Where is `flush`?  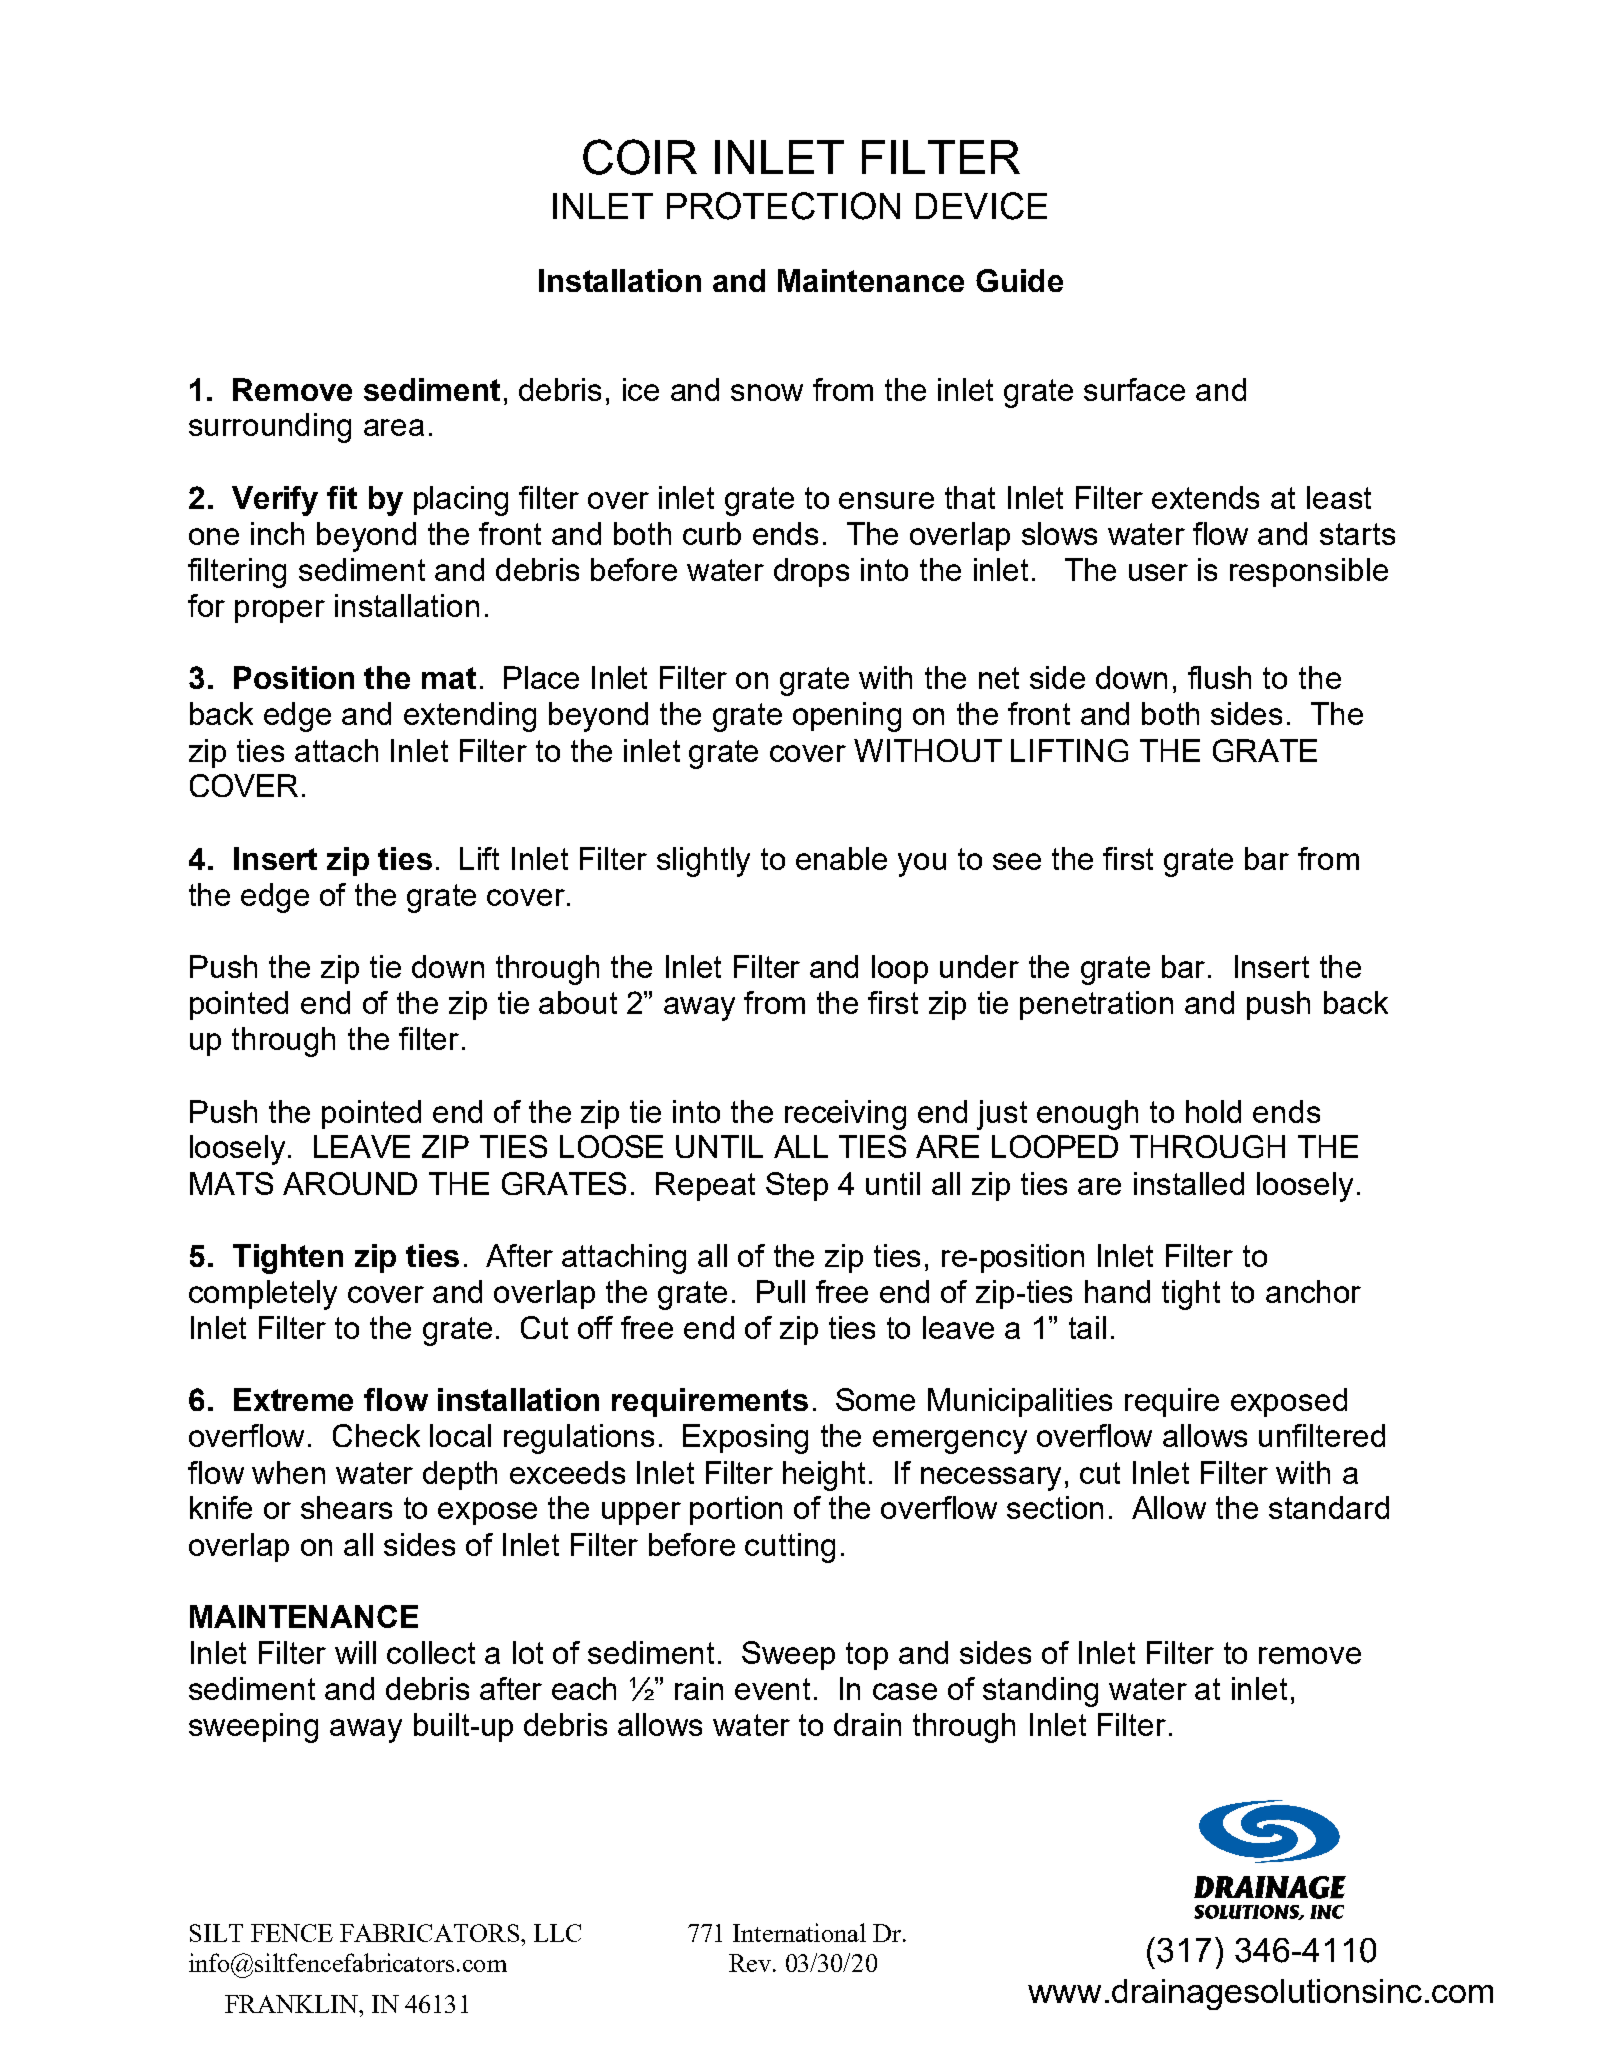
flush is located at coordinates (1219, 677).
